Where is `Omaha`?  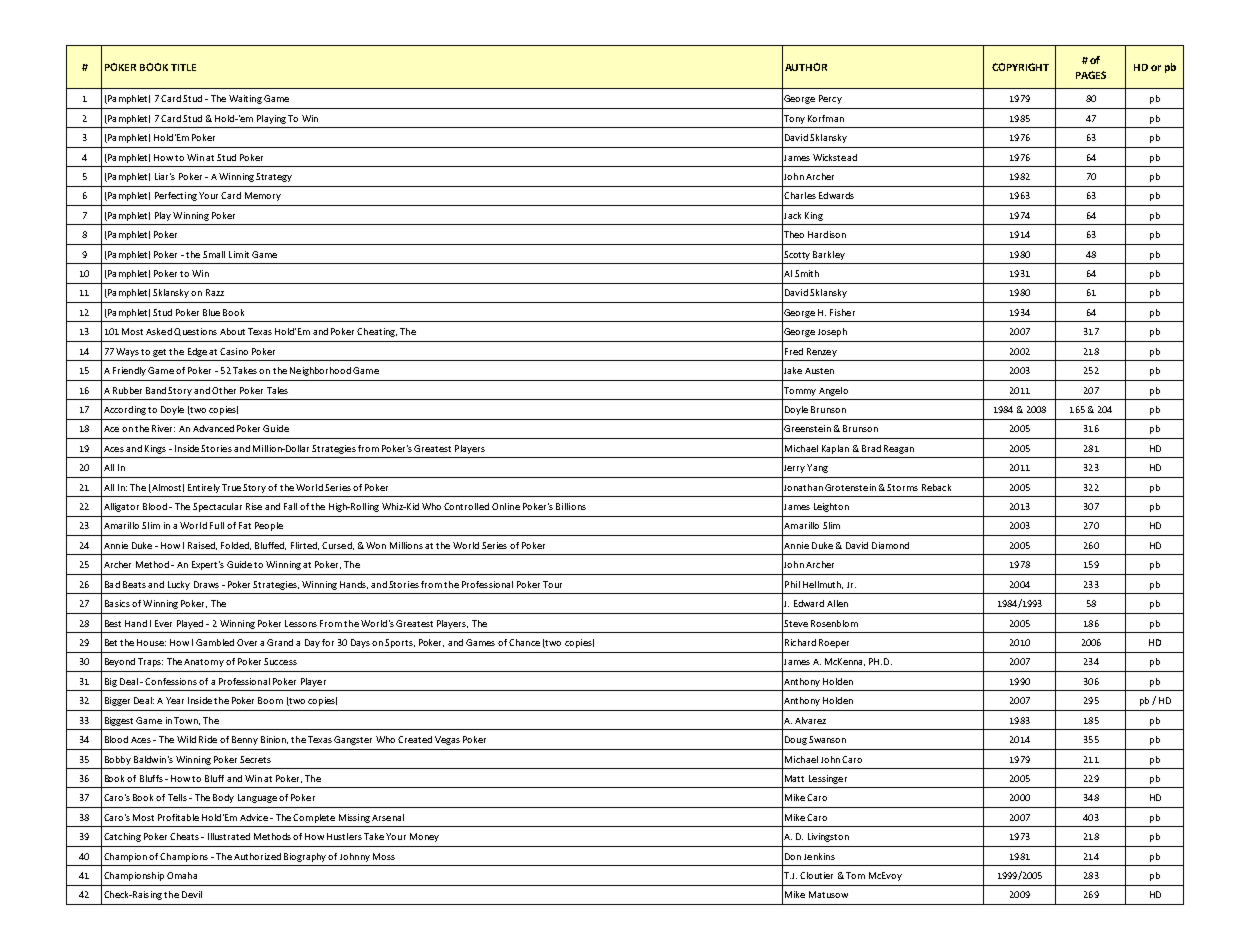 Omaha is located at coordinates (182, 875).
